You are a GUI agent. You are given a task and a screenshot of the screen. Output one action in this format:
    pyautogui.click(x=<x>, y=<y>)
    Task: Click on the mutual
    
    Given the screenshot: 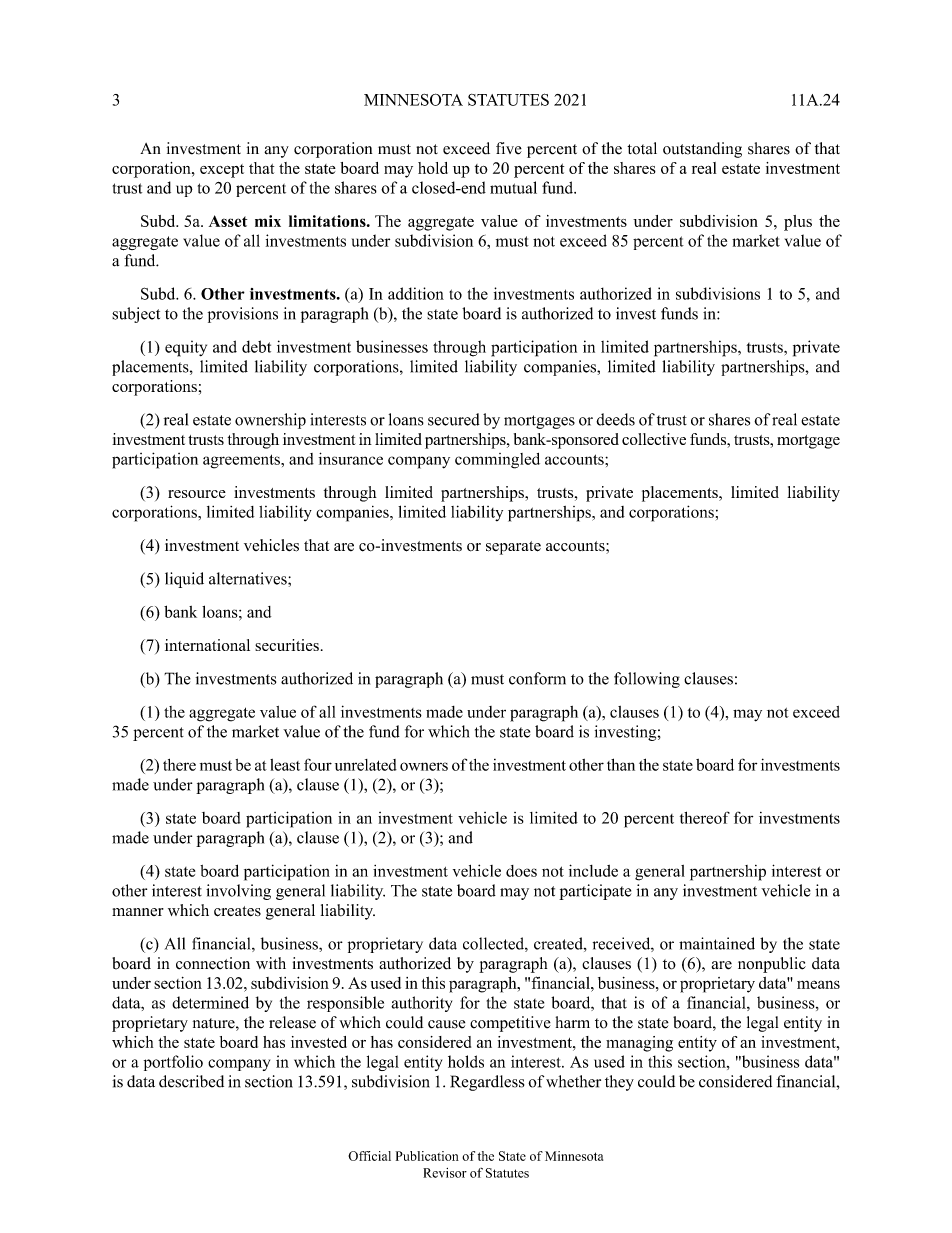 What is the action you would take?
    pyautogui.click(x=513, y=187)
